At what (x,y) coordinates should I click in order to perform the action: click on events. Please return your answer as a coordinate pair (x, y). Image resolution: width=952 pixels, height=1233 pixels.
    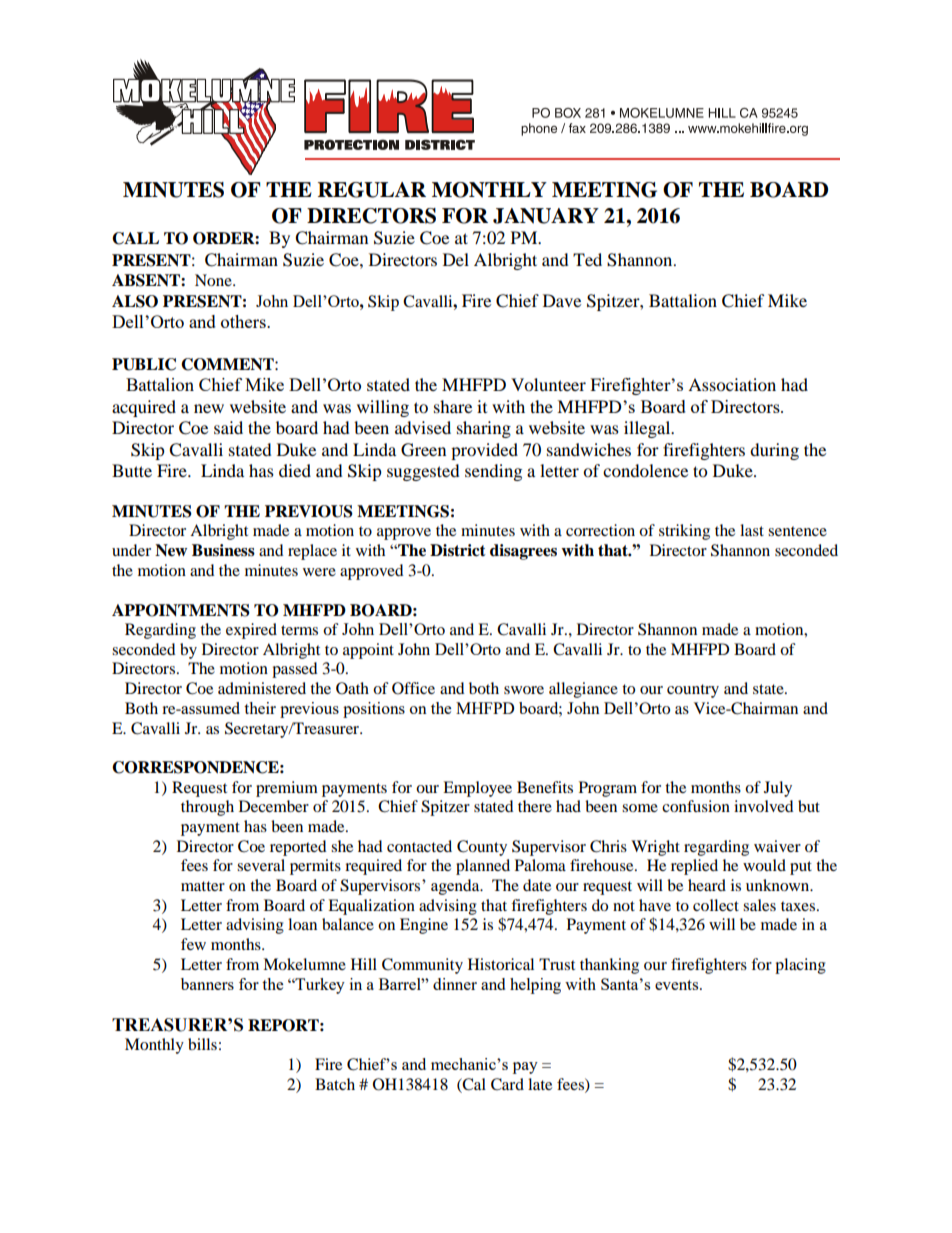
    Looking at the image, I should click on (678, 985).
